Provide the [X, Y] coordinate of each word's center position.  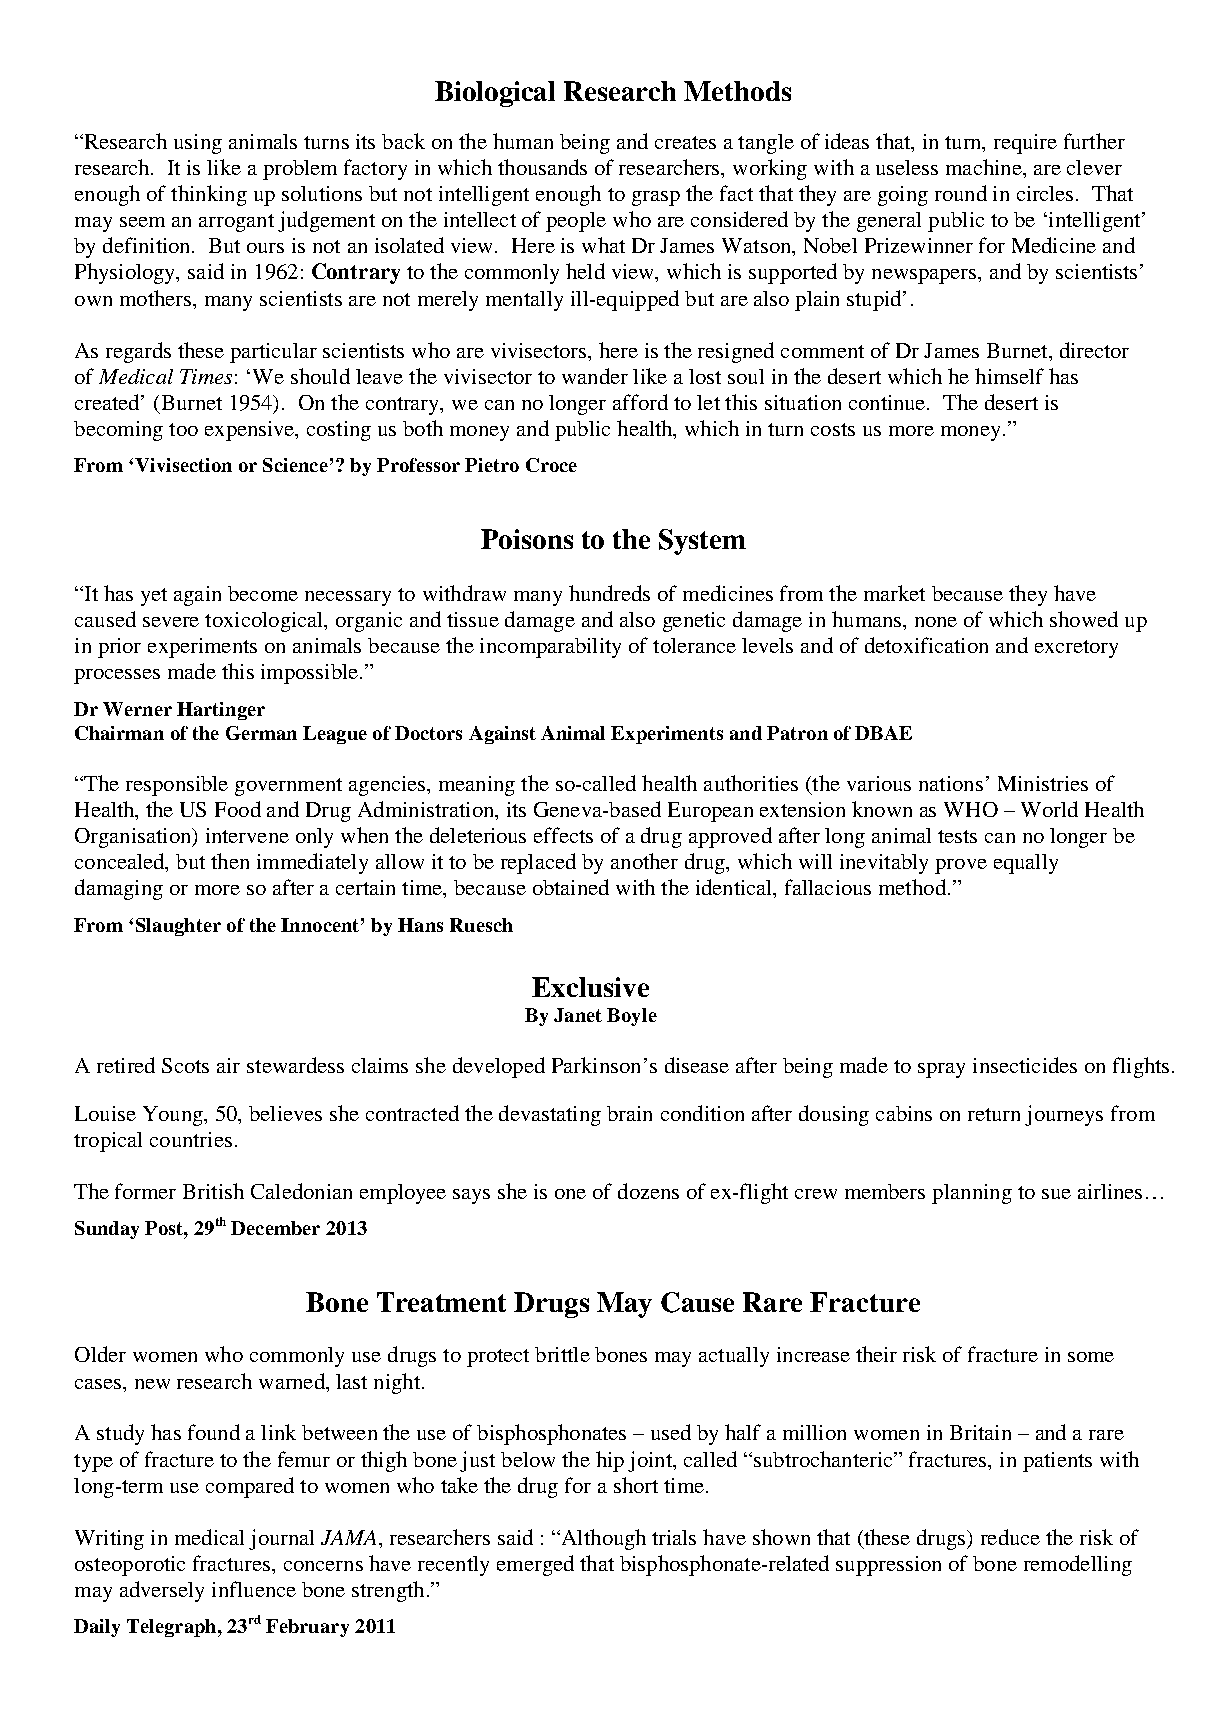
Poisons [527, 539]
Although [602, 1539]
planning [972, 1194]
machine [985, 167]
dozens [648, 1191]
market [894, 593]
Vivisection [183, 465]
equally [1026, 864]
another [644, 861]
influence [254, 1589]
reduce [1010, 1537]
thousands [542, 167]
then [230, 861]
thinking [209, 195]
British [213, 1191]
